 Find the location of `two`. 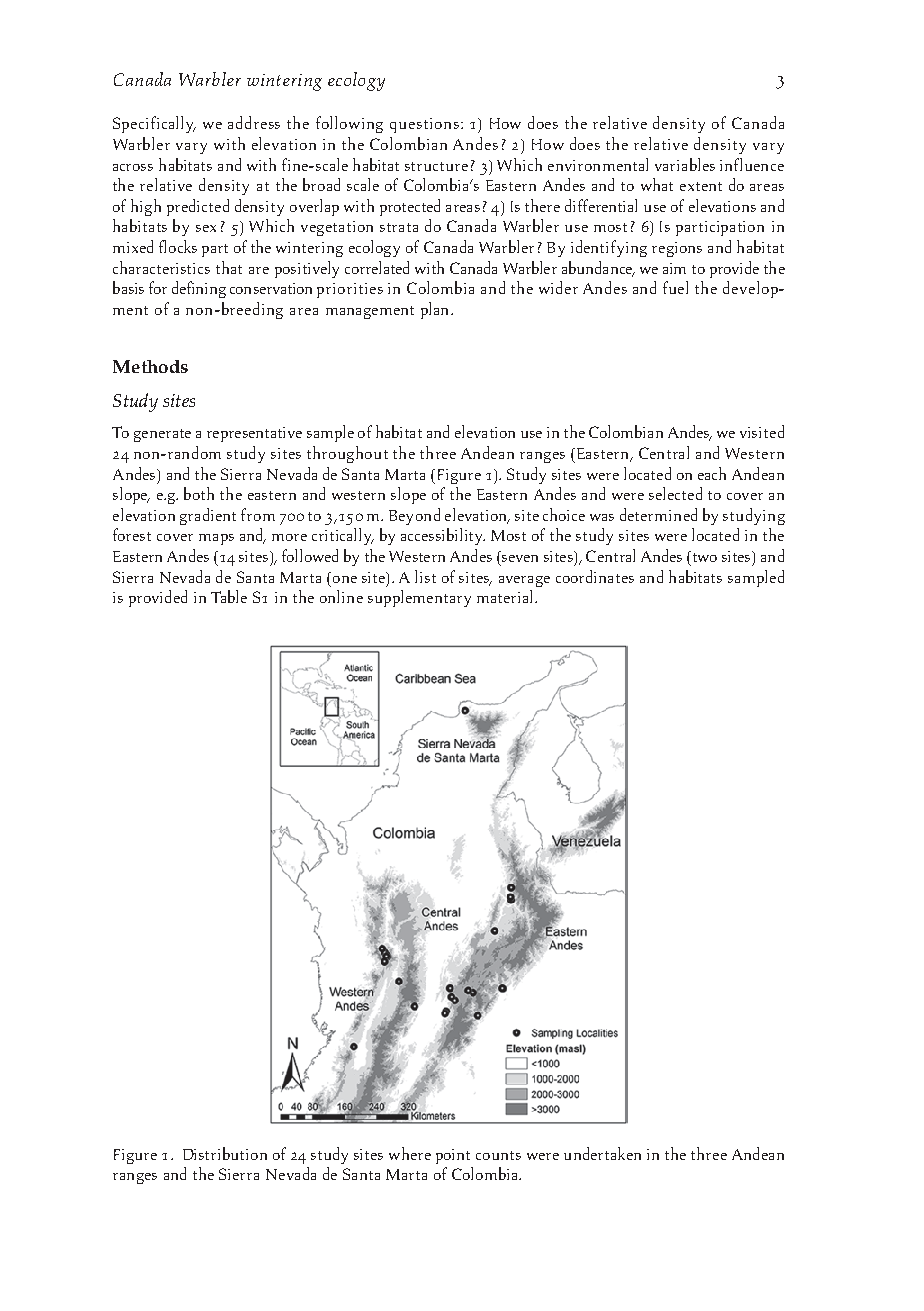

two is located at coordinates (703, 556).
